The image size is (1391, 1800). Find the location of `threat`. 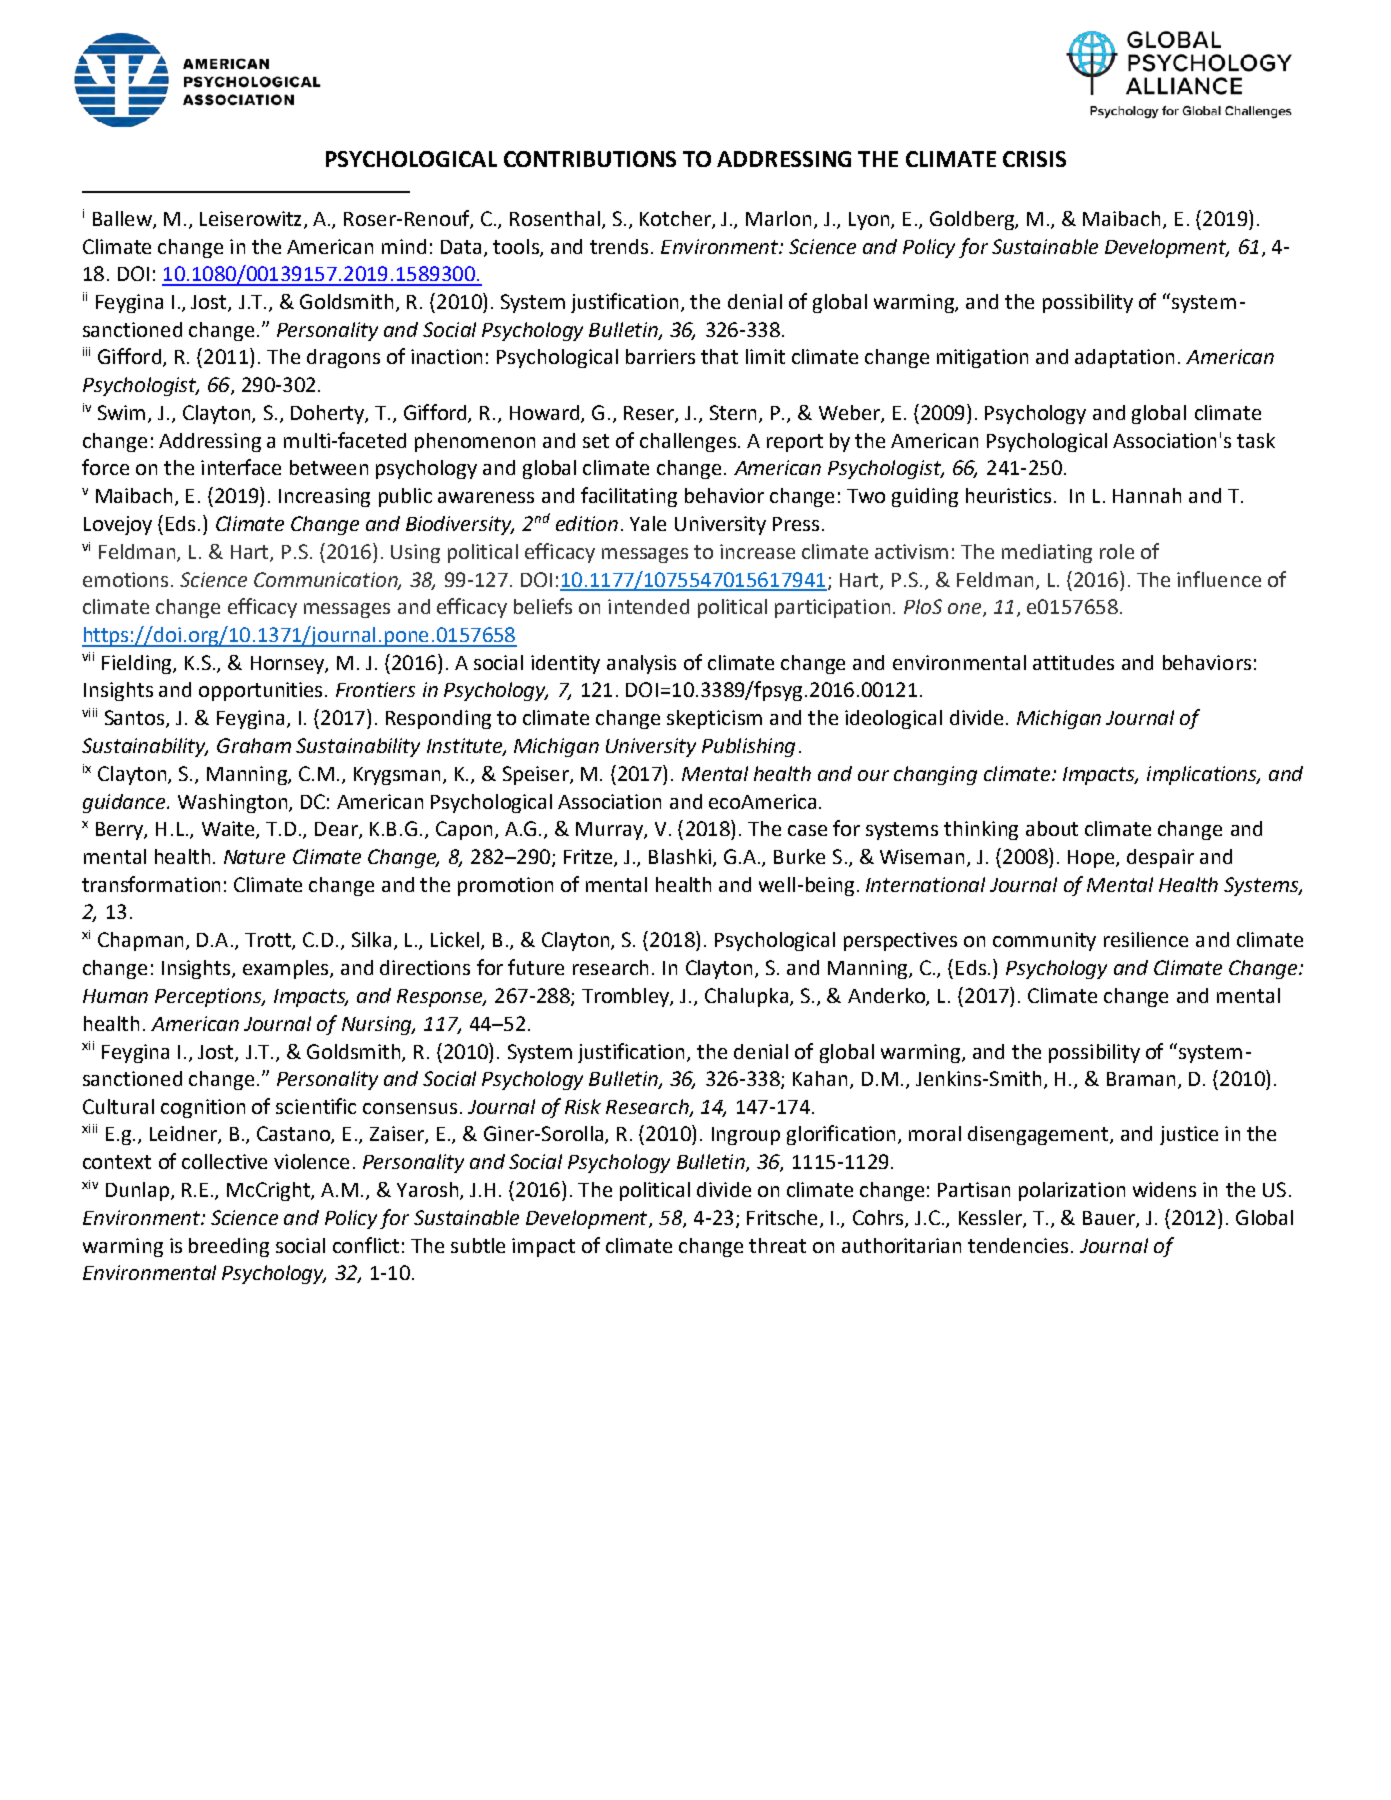

threat is located at coordinates (777, 1245).
